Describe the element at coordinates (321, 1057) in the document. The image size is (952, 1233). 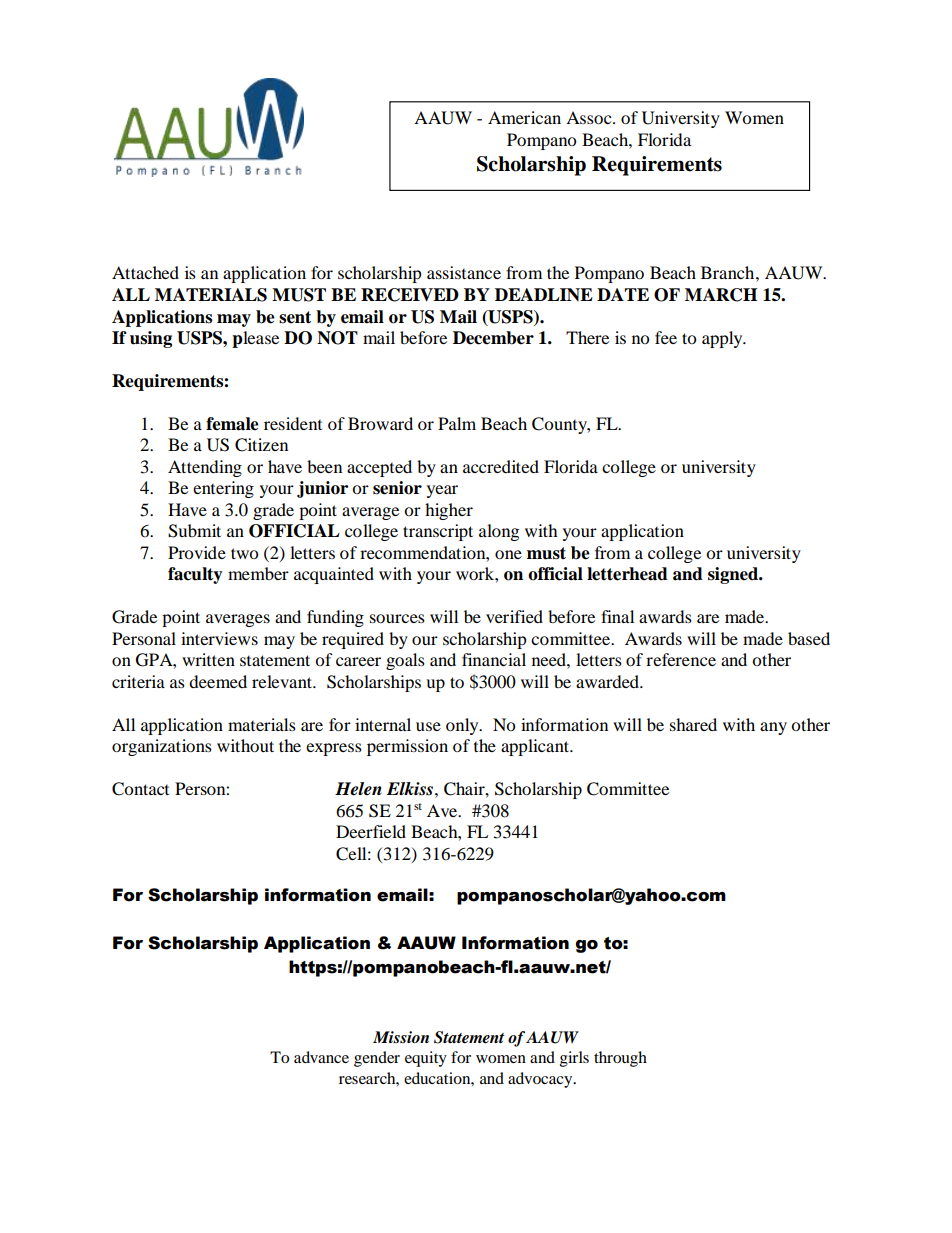
I see `advance` at that location.
